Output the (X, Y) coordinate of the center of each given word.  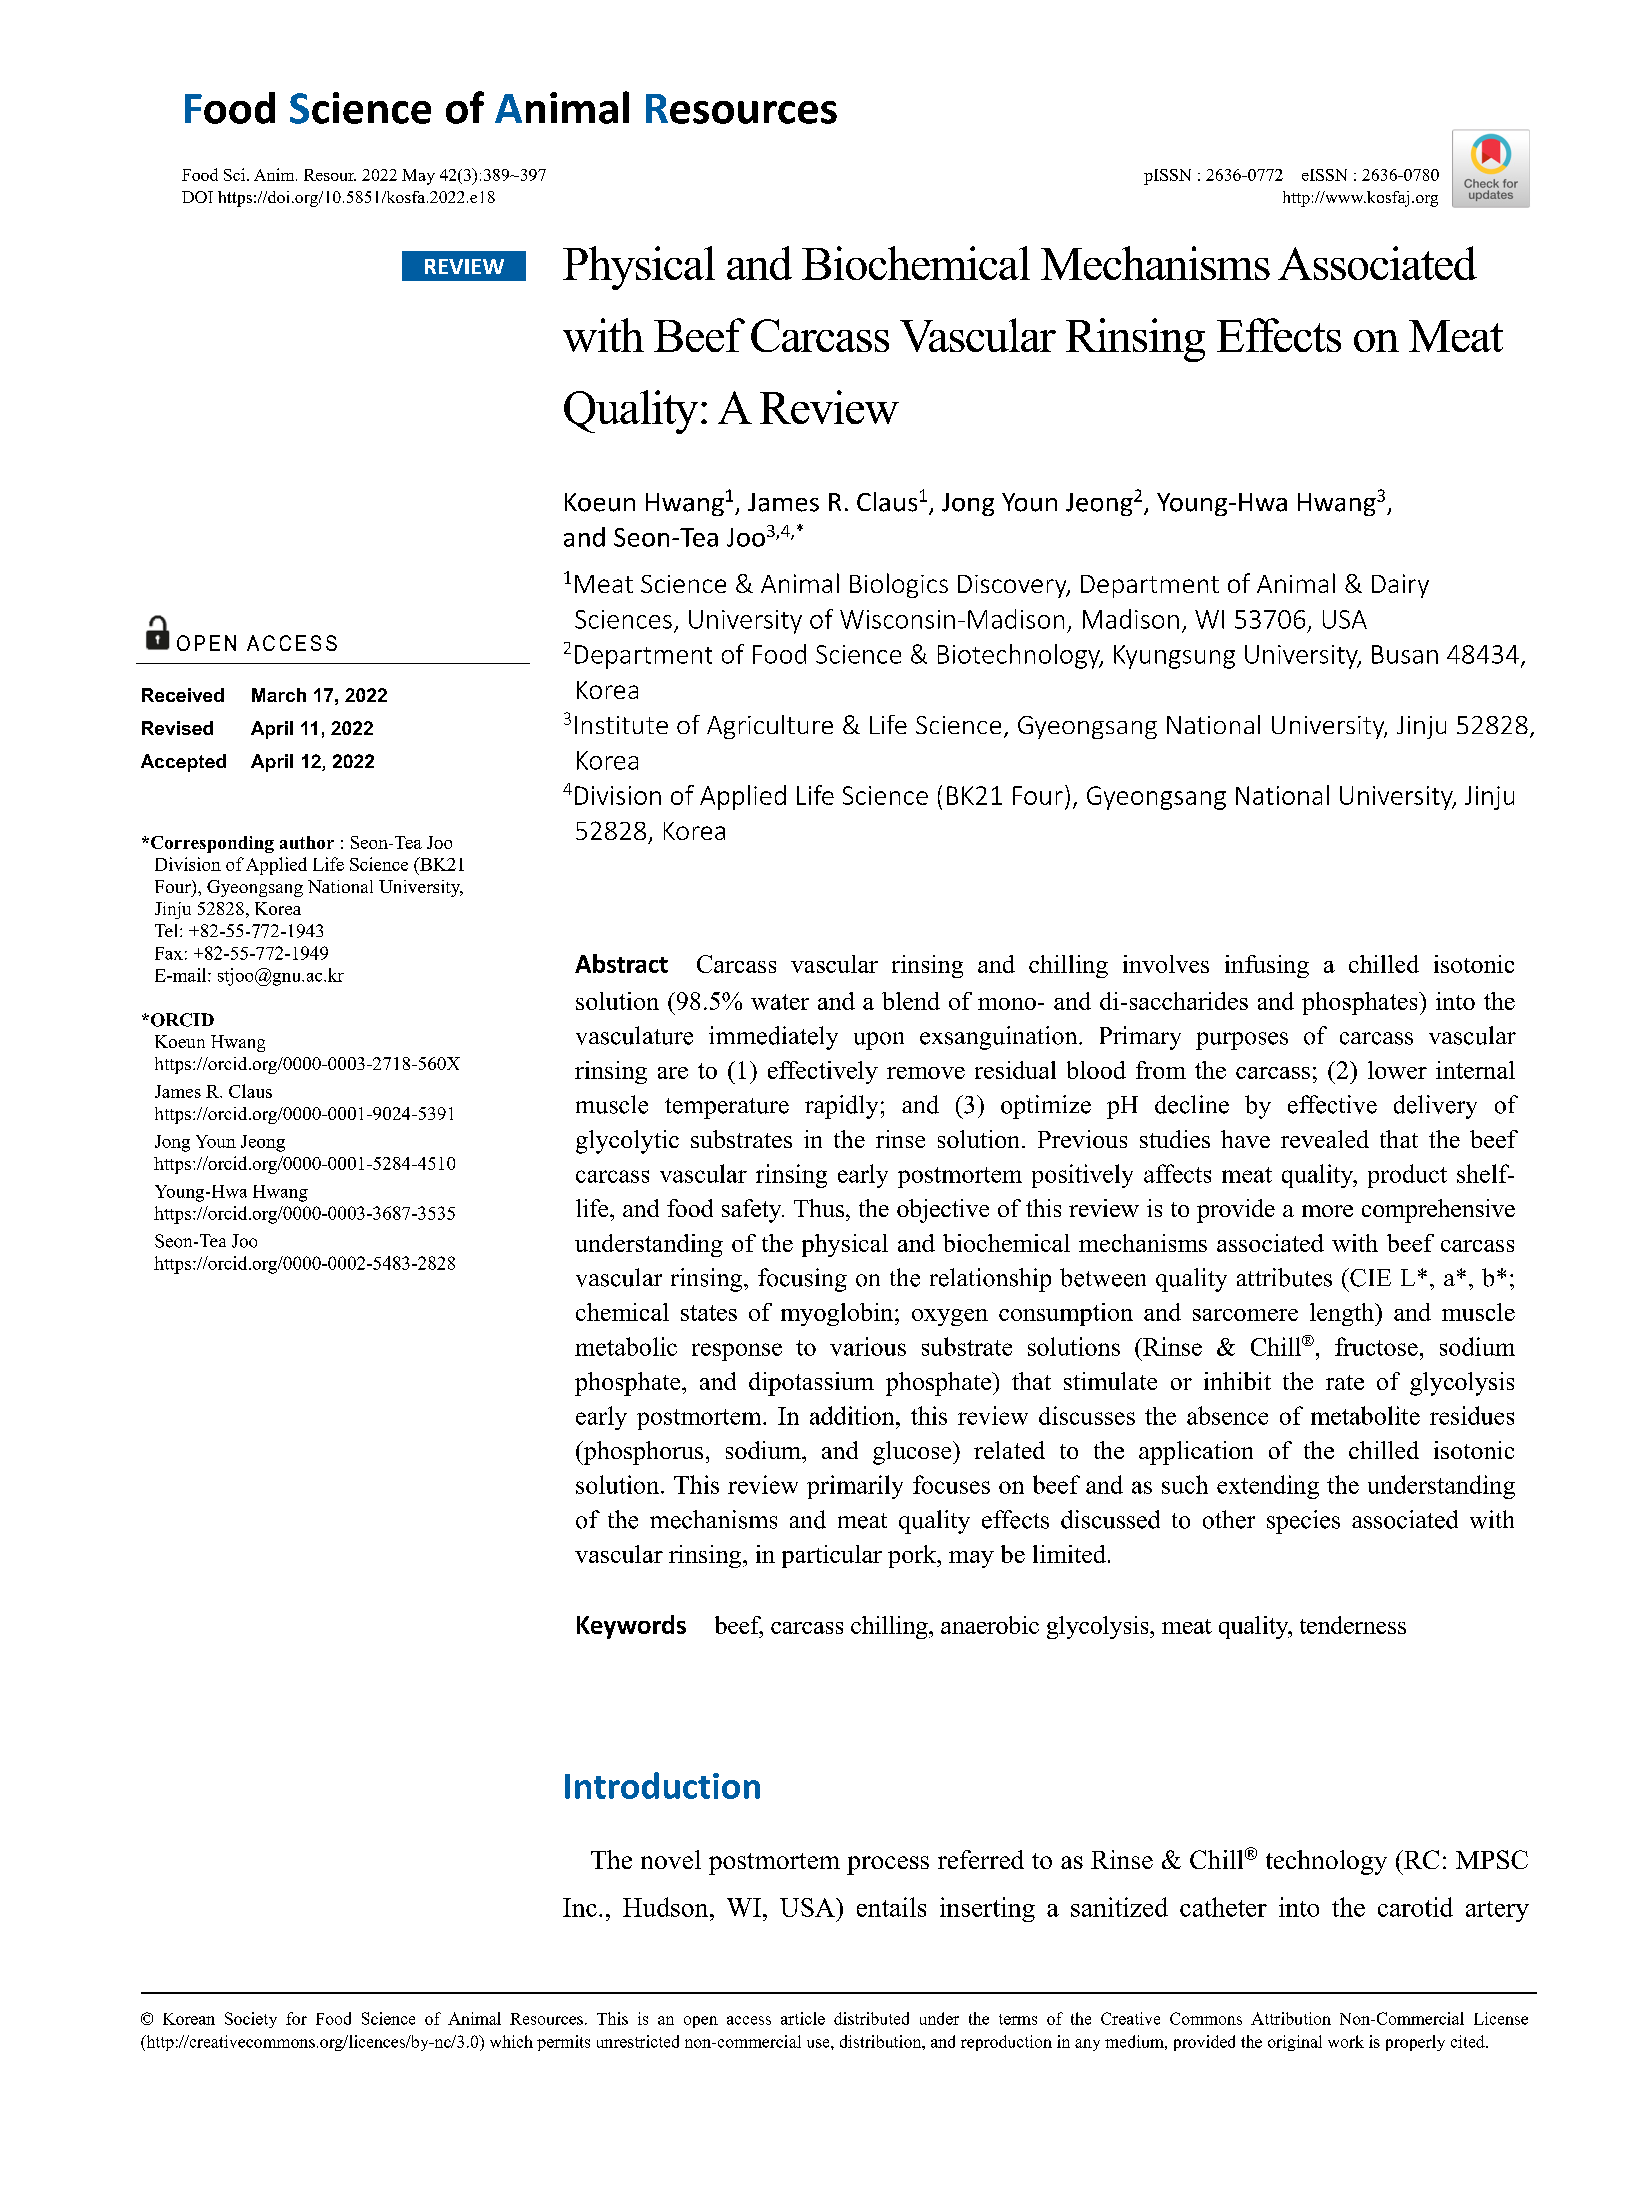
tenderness (1353, 1625)
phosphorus (642, 1453)
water (780, 1002)
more (1327, 1211)
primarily (855, 1487)
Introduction (662, 1785)
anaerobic (990, 1625)
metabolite (1365, 1415)
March (279, 695)
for (296, 2018)
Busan (1405, 654)
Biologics (899, 585)
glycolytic (627, 1142)
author (307, 842)
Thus (819, 1208)
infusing (1267, 966)
